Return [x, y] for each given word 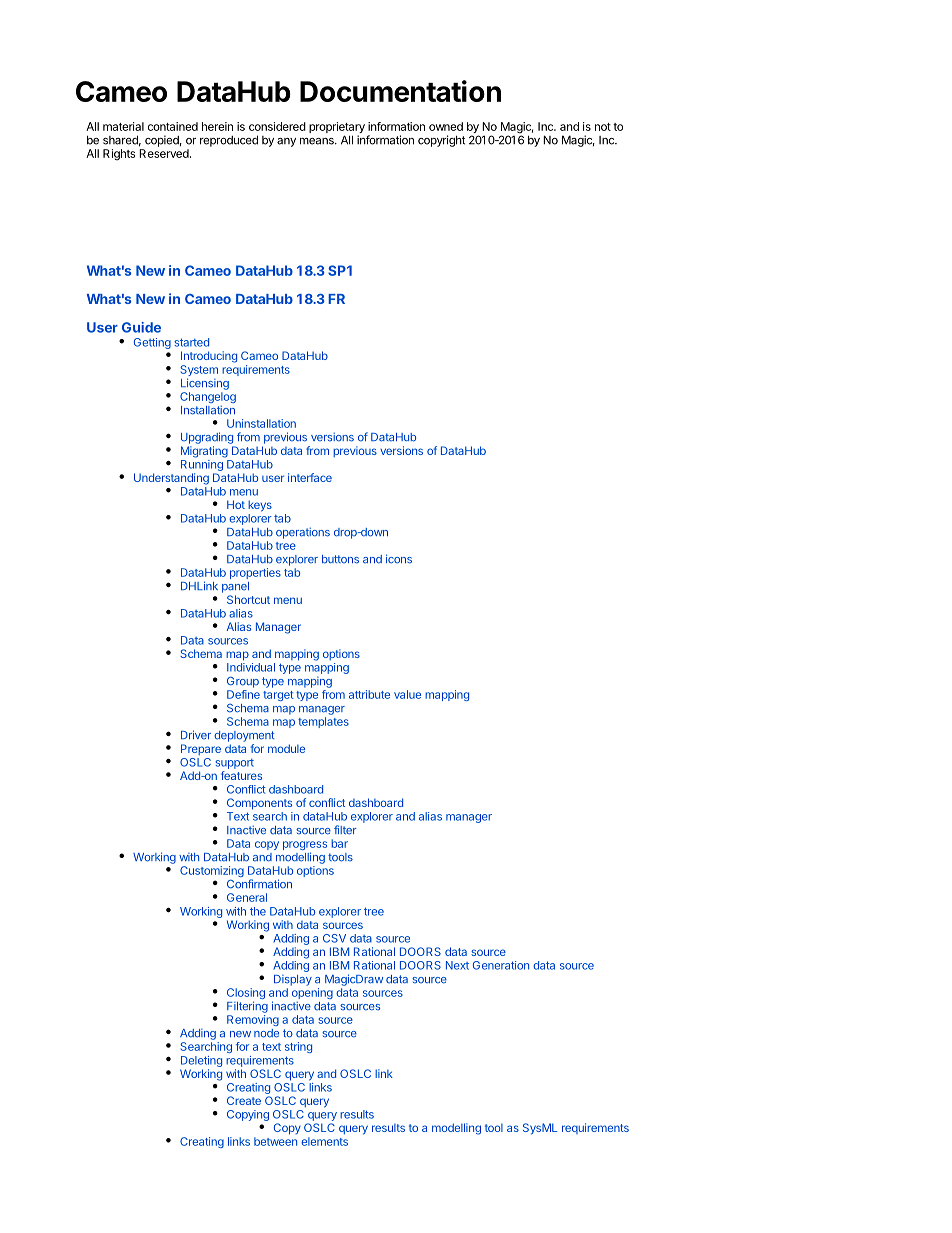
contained [173, 126]
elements [324, 1141]
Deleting [201, 1061]
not [603, 127]
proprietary [337, 129]
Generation [501, 965]
